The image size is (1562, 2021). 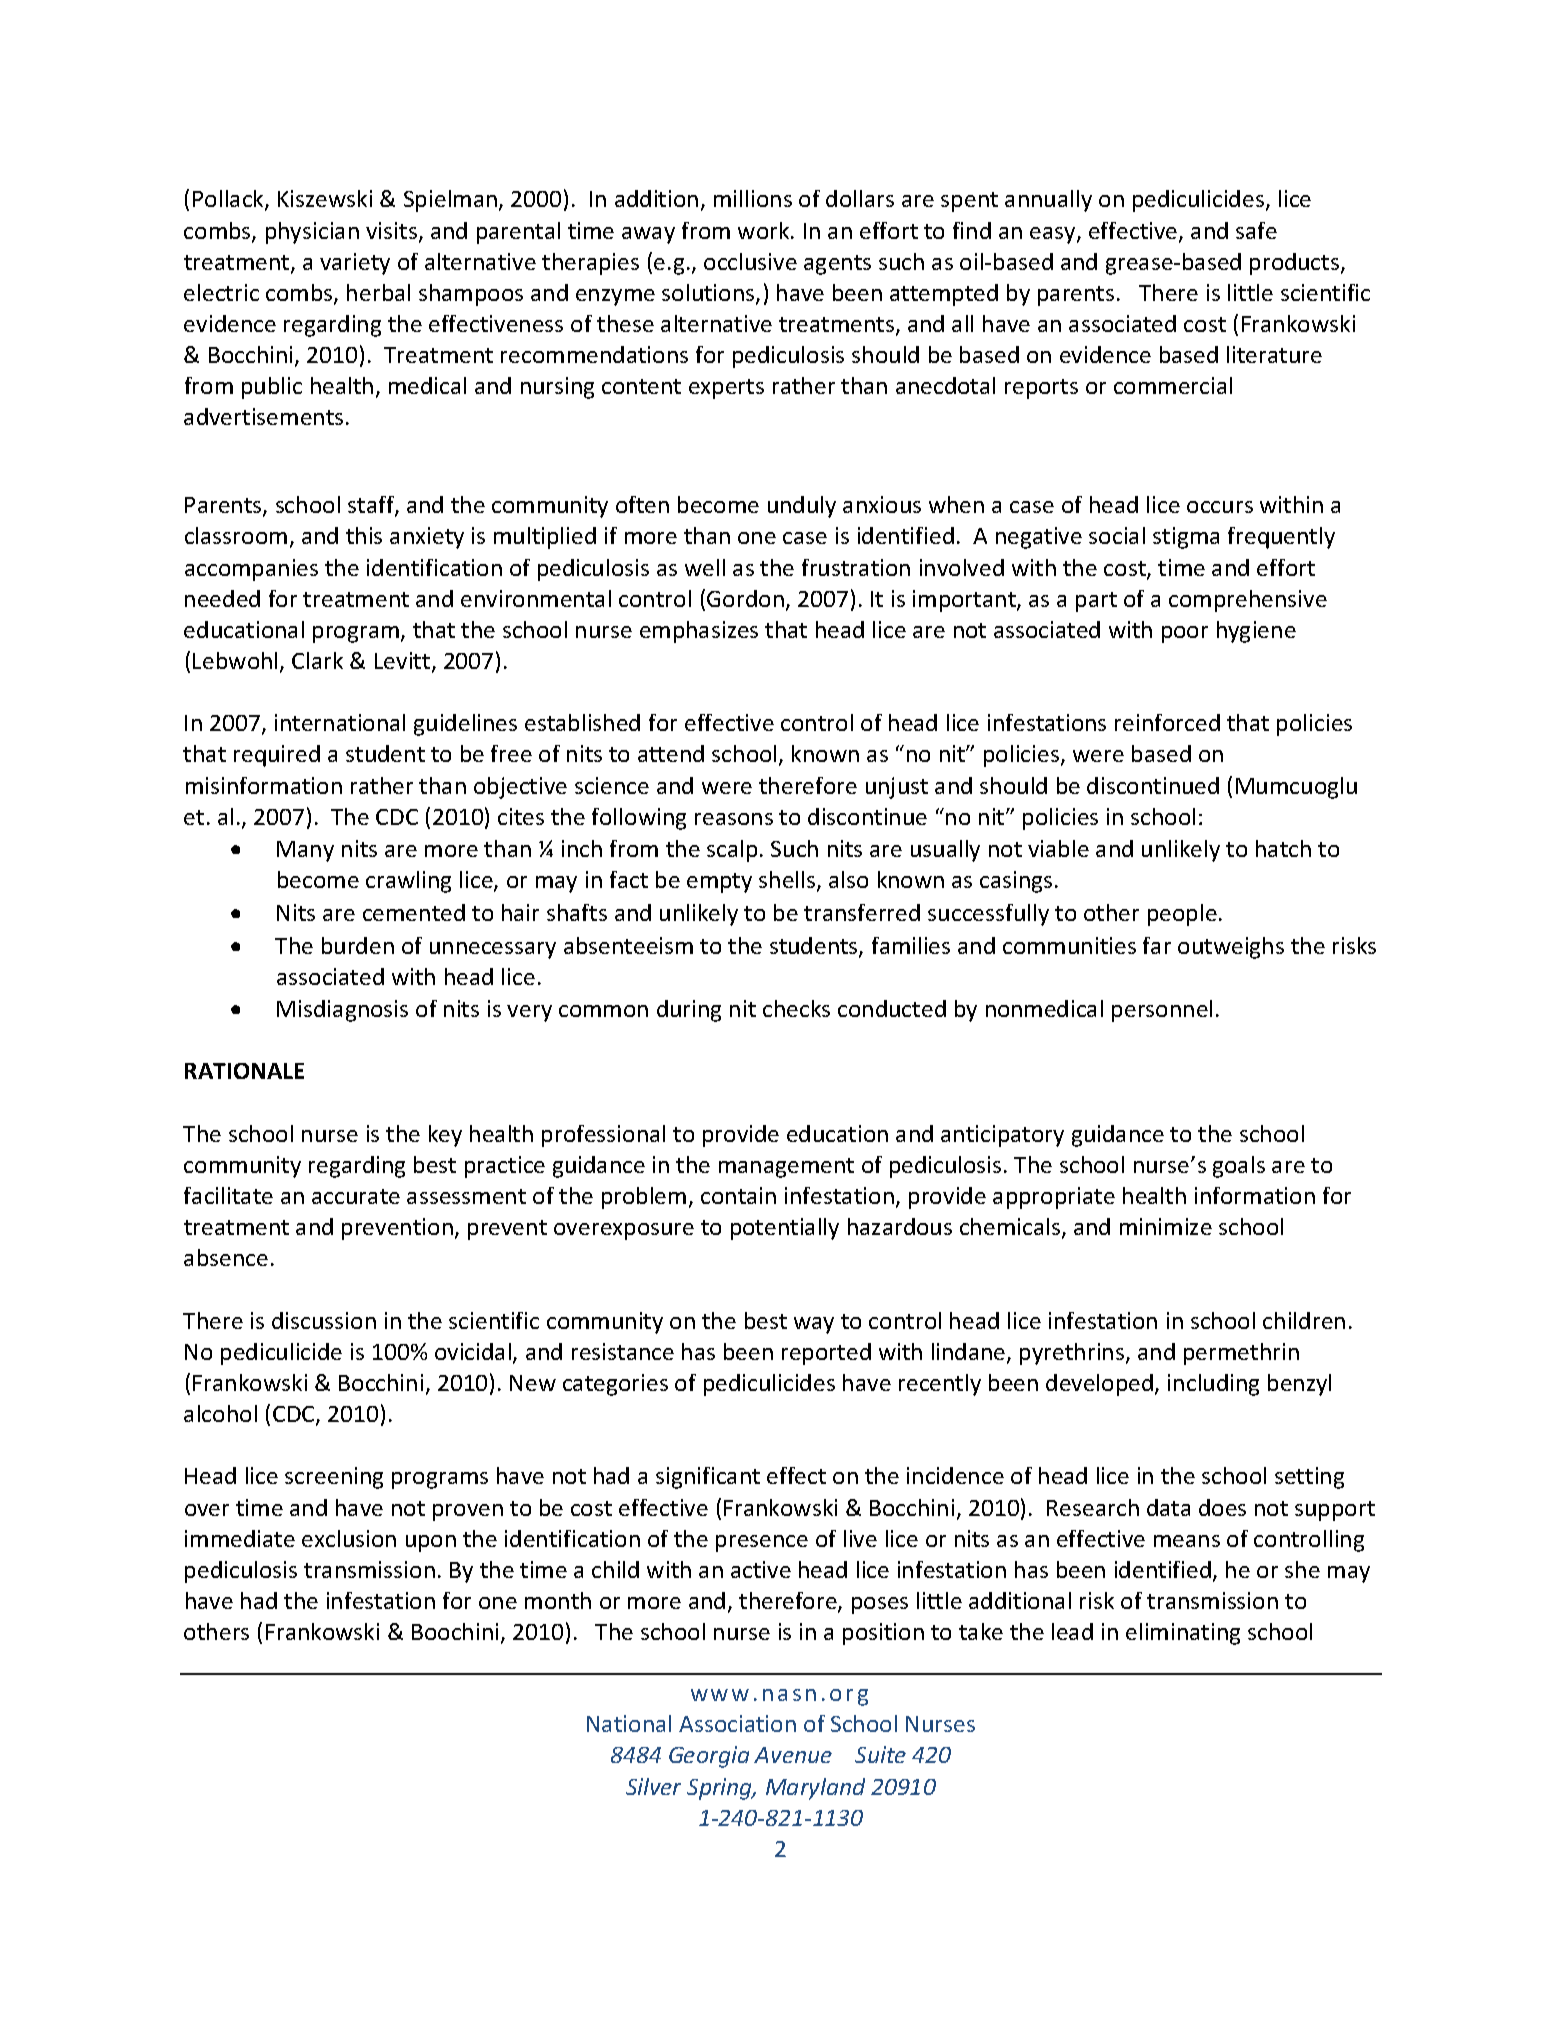 What do you see at coordinates (342, 1011) in the image?
I see `Misdiagnosis` at bounding box center [342, 1011].
